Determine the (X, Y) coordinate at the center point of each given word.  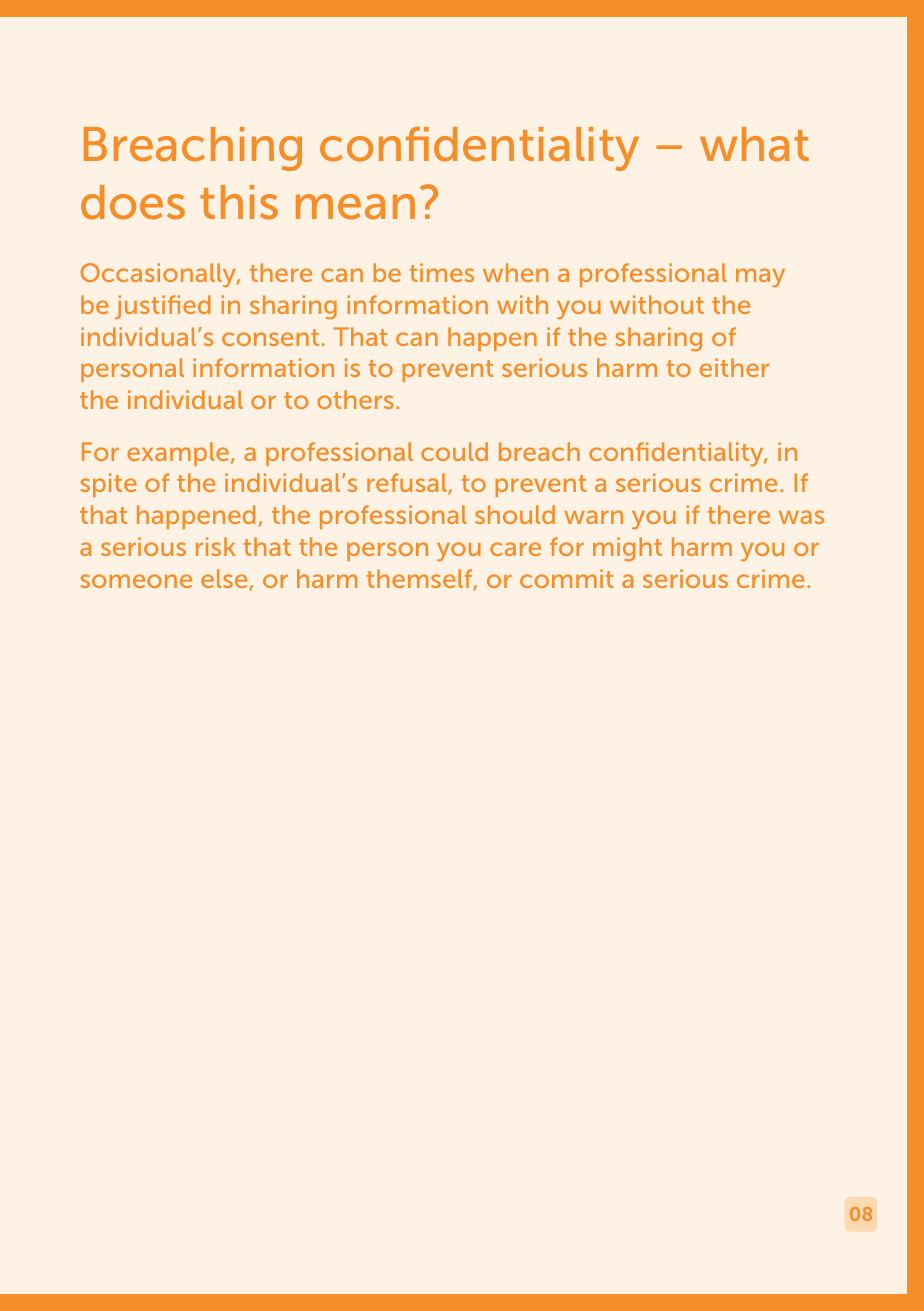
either (734, 367)
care (515, 549)
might (627, 549)
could (454, 451)
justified (163, 307)
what (754, 144)
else (224, 578)
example (178, 454)
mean (355, 207)
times (442, 272)
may (760, 278)
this (239, 202)
